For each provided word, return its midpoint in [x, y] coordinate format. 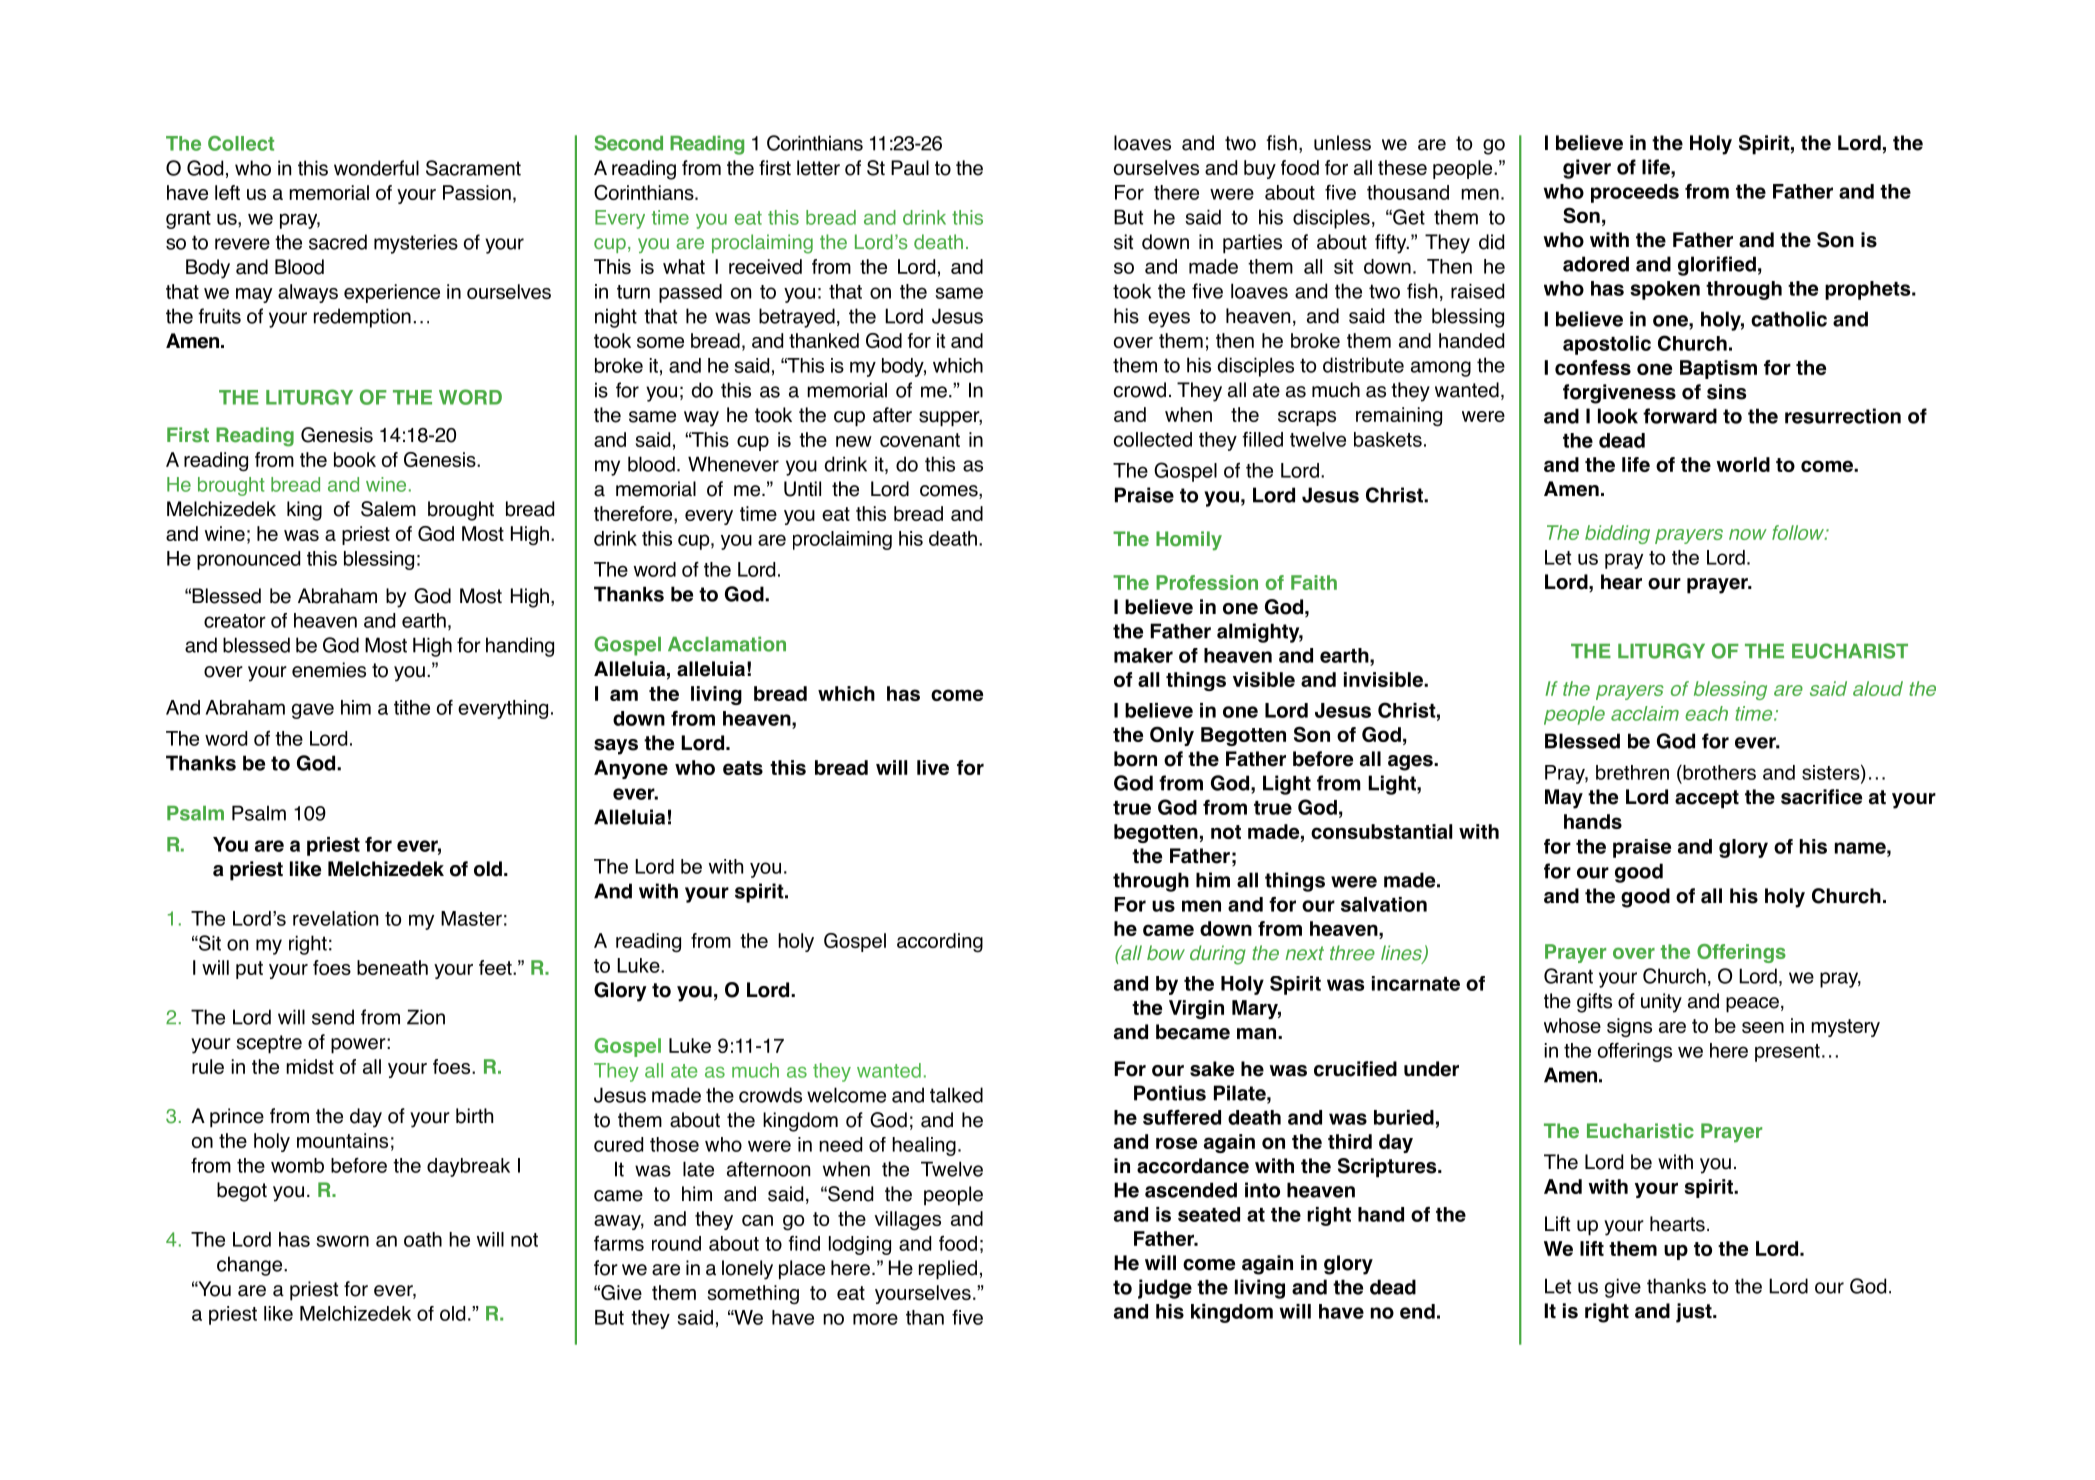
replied [948, 1270]
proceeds [1635, 193]
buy [1260, 169]
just [1695, 1313]
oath [423, 1239]
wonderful [376, 168]
